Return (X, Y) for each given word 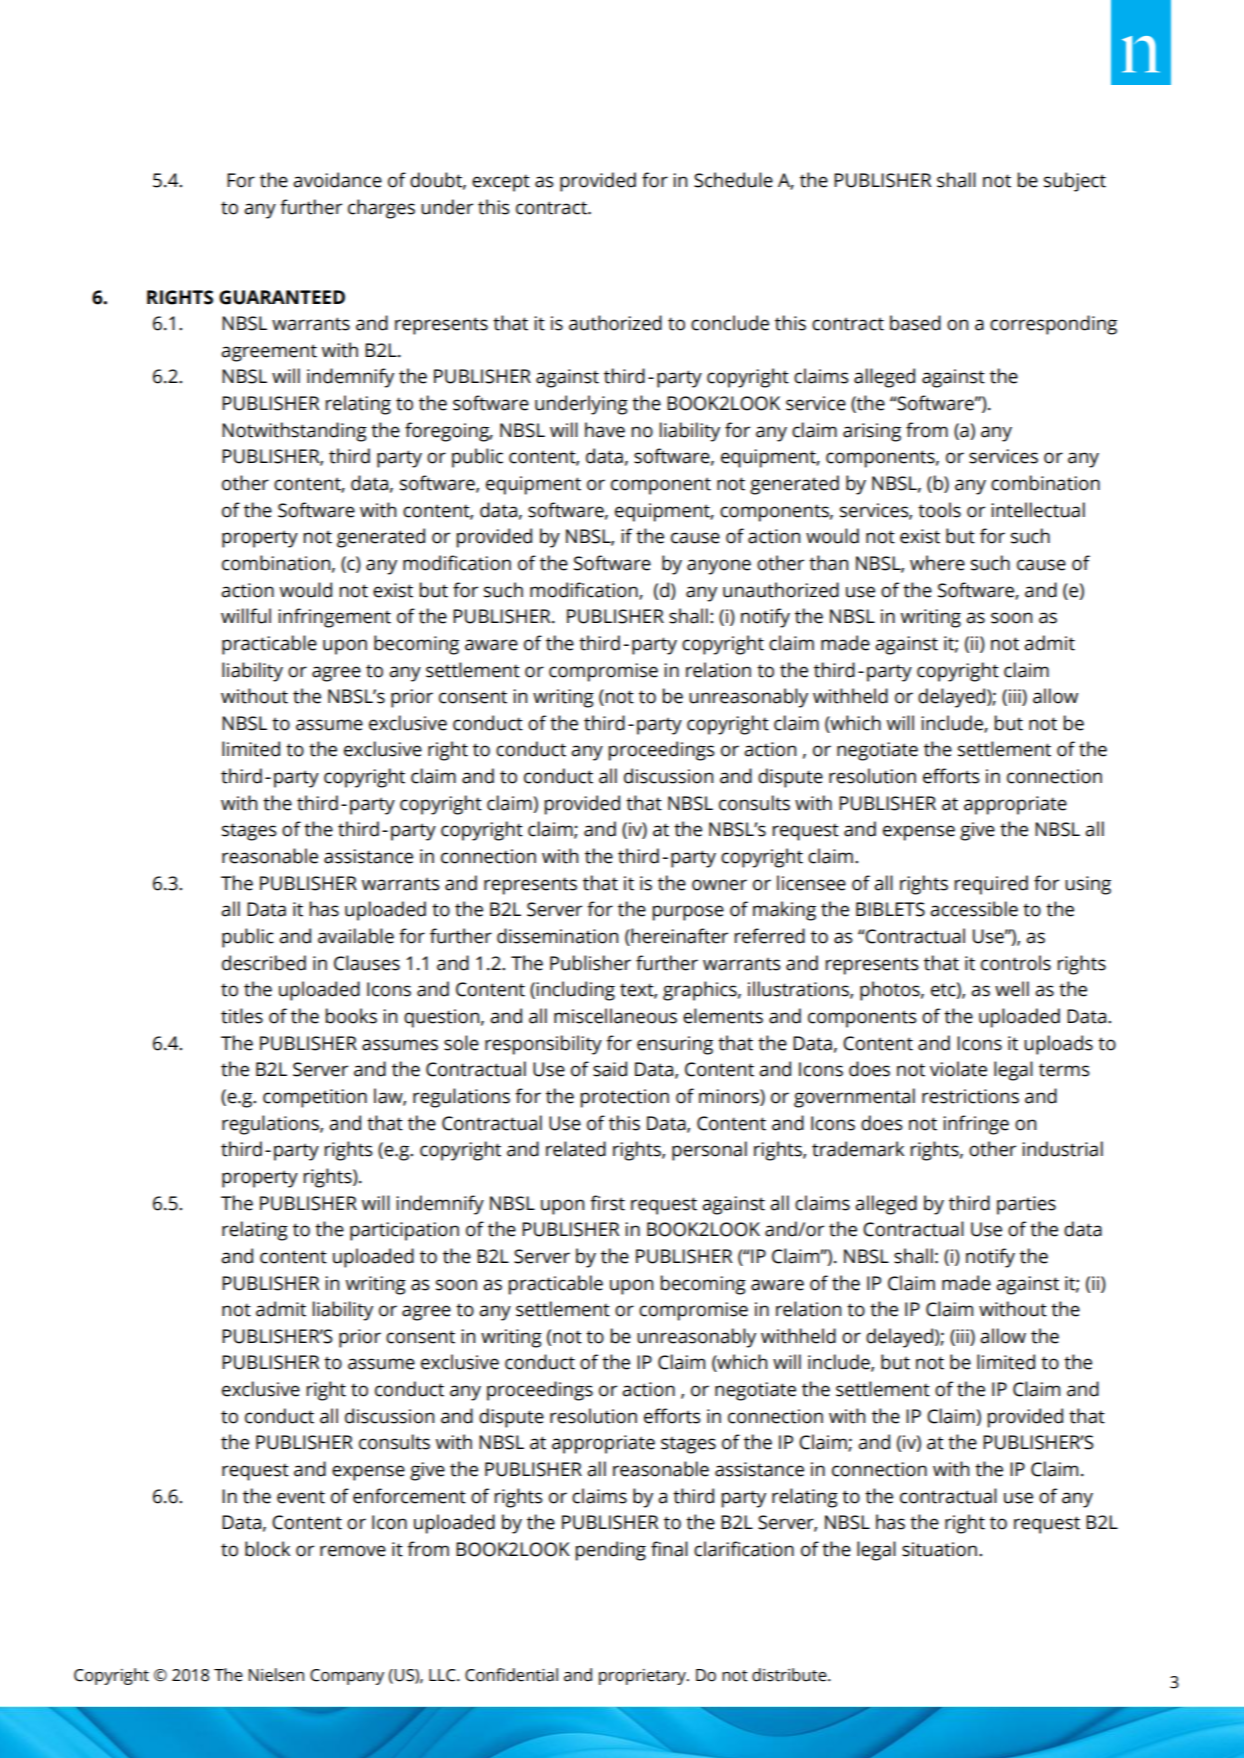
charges (381, 209)
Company (347, 1677)
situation (939, 1549)
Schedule (733, 180)
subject (1075, 182)
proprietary (643, 1677)
